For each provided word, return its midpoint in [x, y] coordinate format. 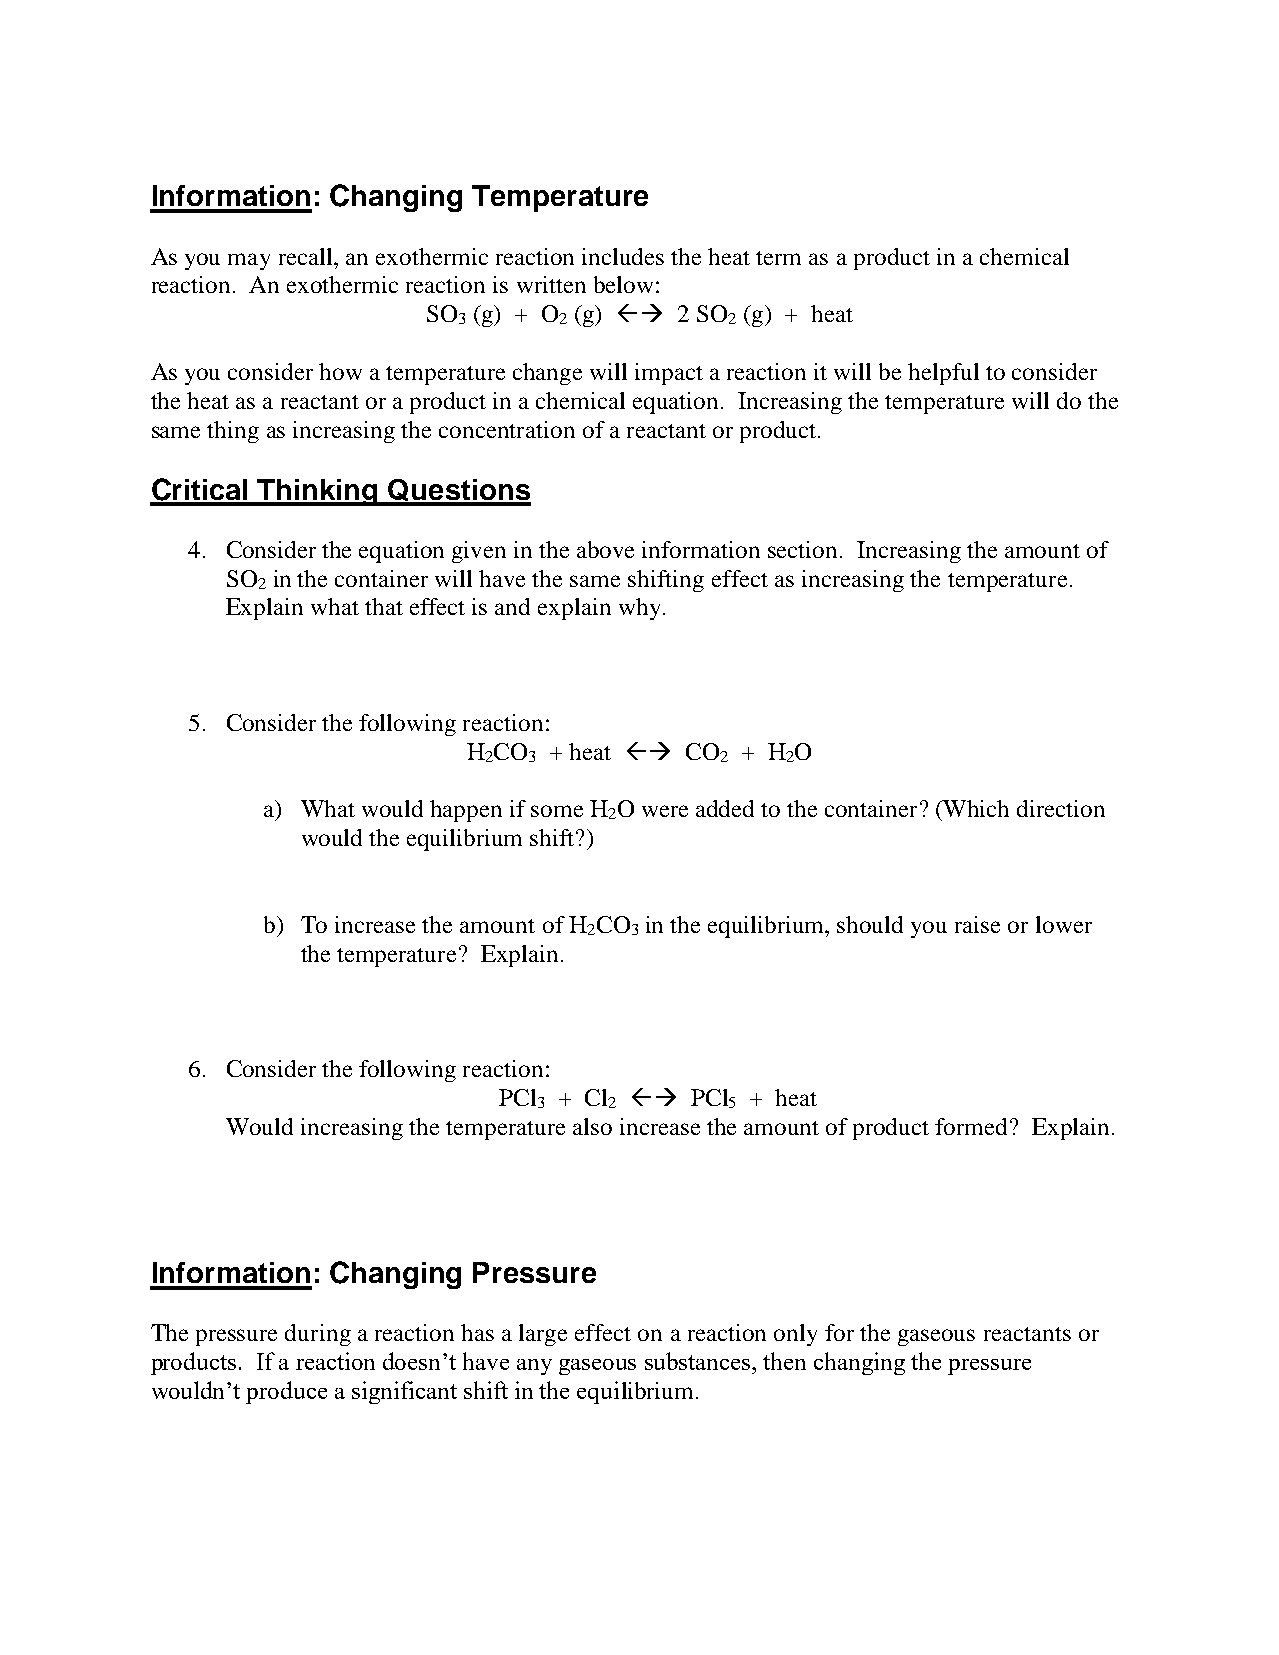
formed [973, 1126]
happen [466, 811]
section [804, 549]
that [384, 606]
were [665, 811]
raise [977, 924]
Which [975, 808]
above [605, 549]
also [592, 1126]
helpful [943, 374]
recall [307, 256]
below [623, 284]
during [318, 1335]
